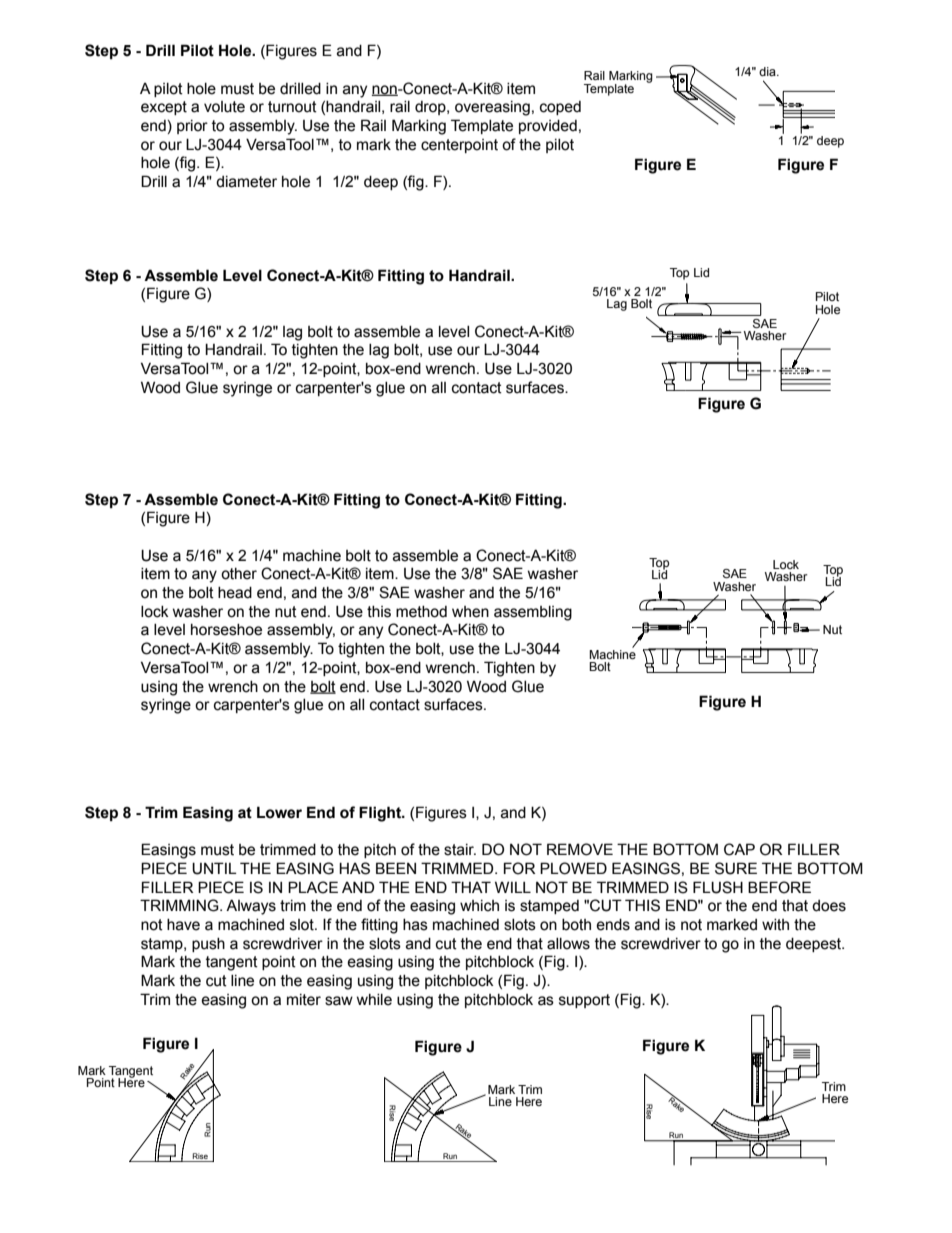 This screenshot has height=1233, width=952. Describe the element at coordinates (533, 613) in the screenshot. I see `assembling` at that location.
